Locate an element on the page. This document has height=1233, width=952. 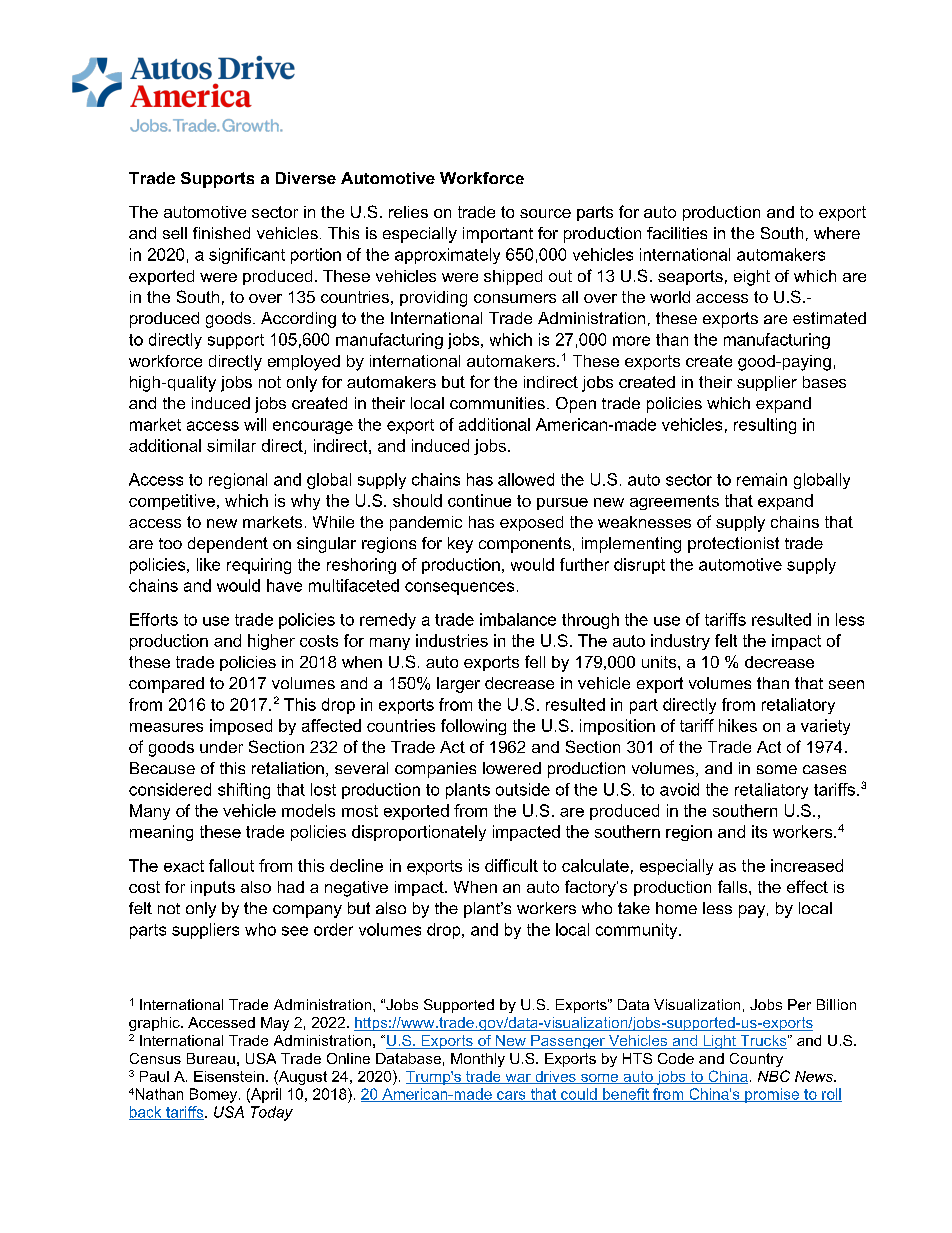
resulting is located at coordinates (765, 426).
